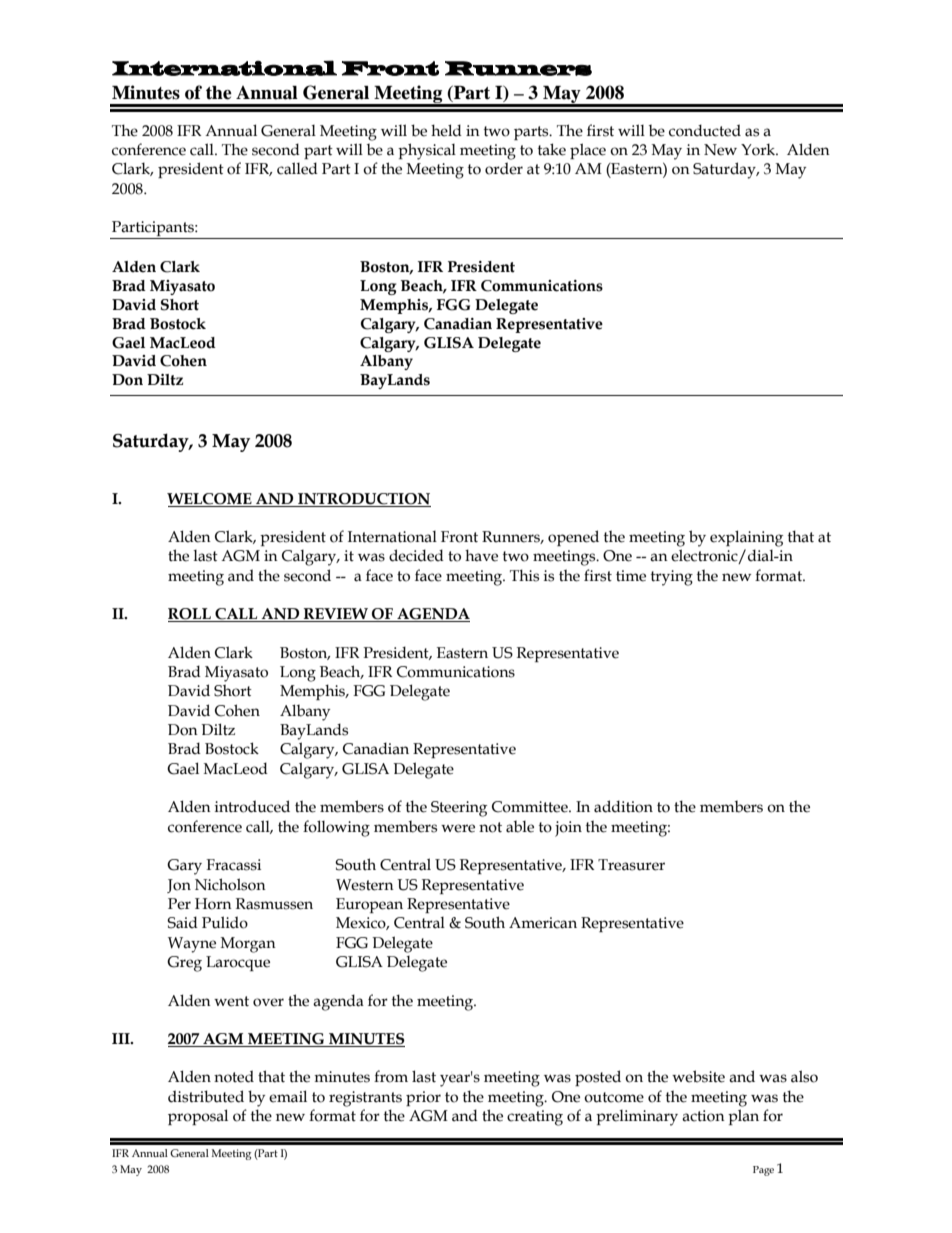 Image resolution: width=952 pixels, height=1233 pixels. What do you see at coordinates (198, 1117) in the screenshot?
I see `proposal` at bounding box center [198, 1117].
